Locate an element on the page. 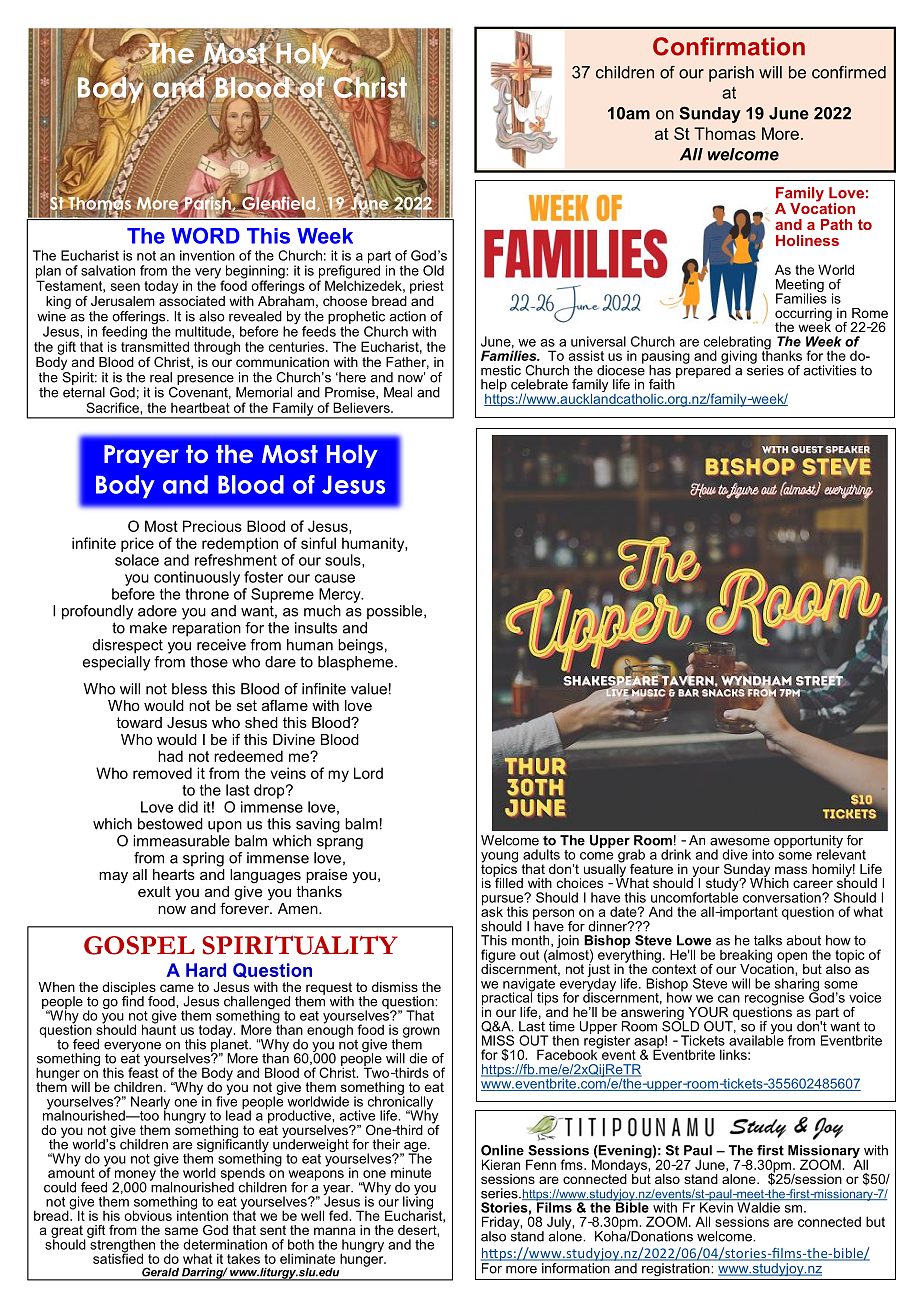 Image resolution: width=924 pixels, height=1308 pixels. find is located at coordinates (133, 1000).
